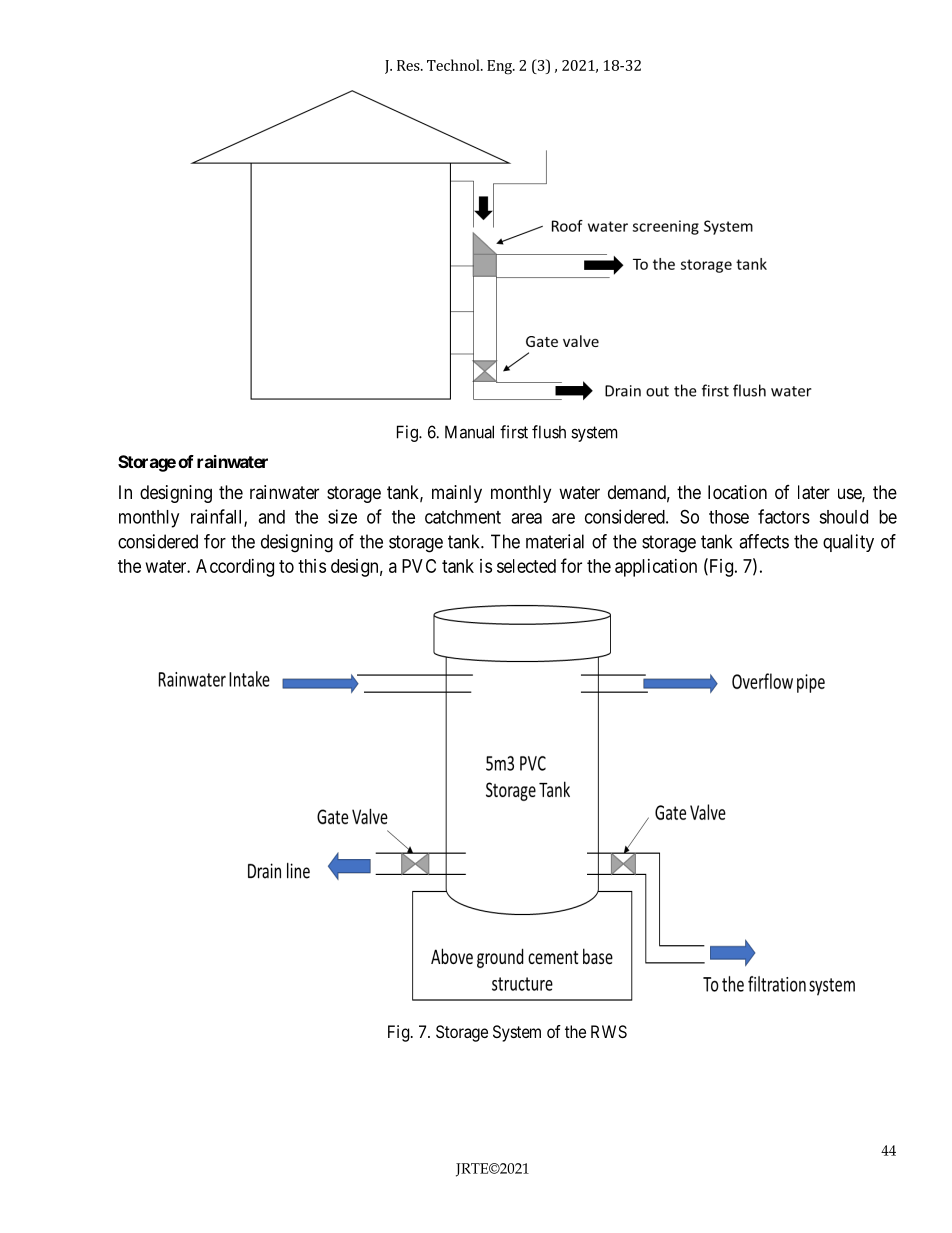 This screenshot has height=1233, width=952. Describe the element at coordinates (555, 541) in the screenshot. I see `material` at that location.
